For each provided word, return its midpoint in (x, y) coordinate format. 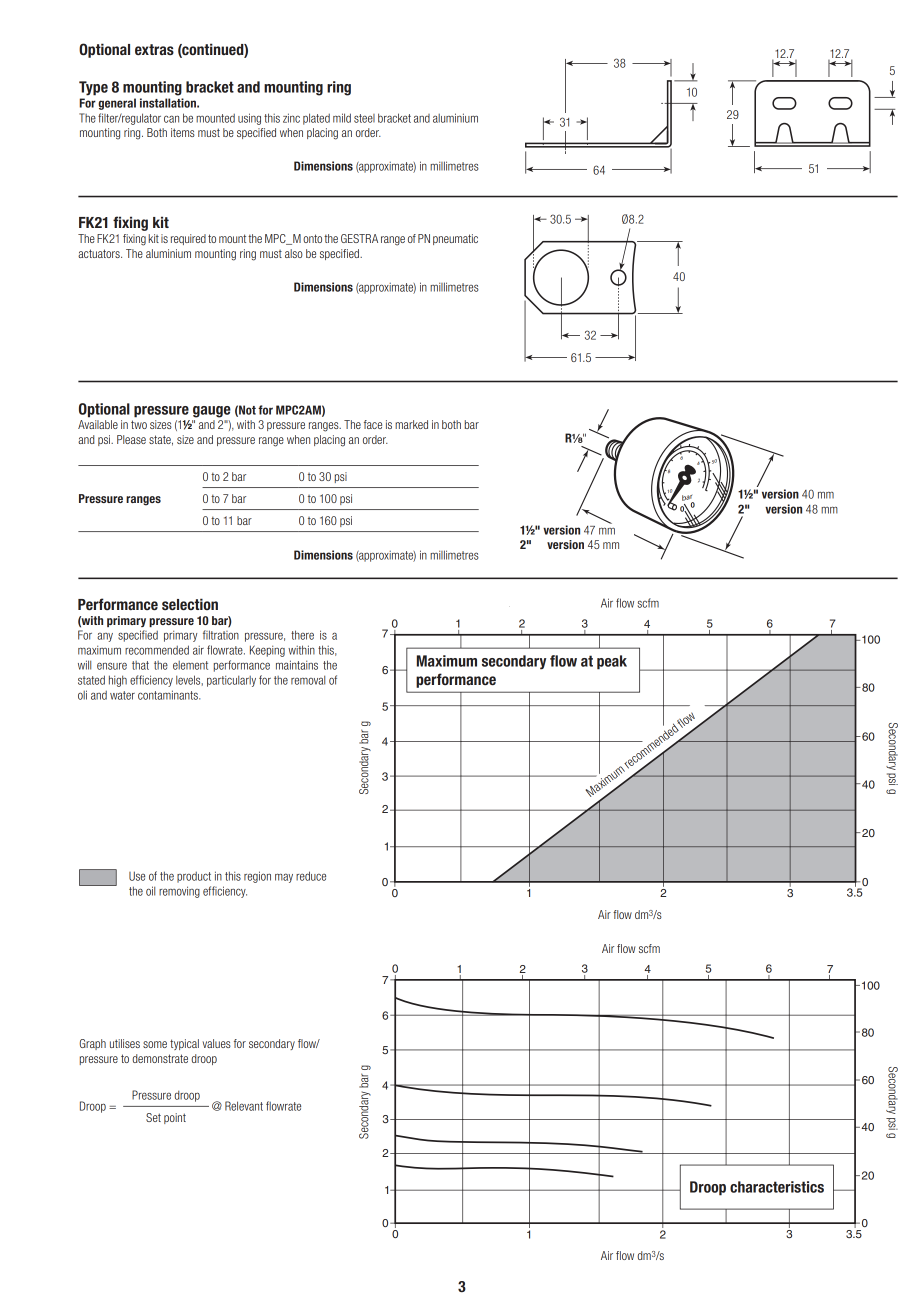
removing (179, 892)
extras (154, 49)
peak (612, 662)
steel (364, 118)
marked (411, 424)
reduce (311, 876)
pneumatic (455, 239)
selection (190, 604)
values (217, 1043)
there (302, 635)
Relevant (244, 1106)
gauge (212, 412)
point (175, 1118)
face (373, 424)
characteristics (777, 1187)
